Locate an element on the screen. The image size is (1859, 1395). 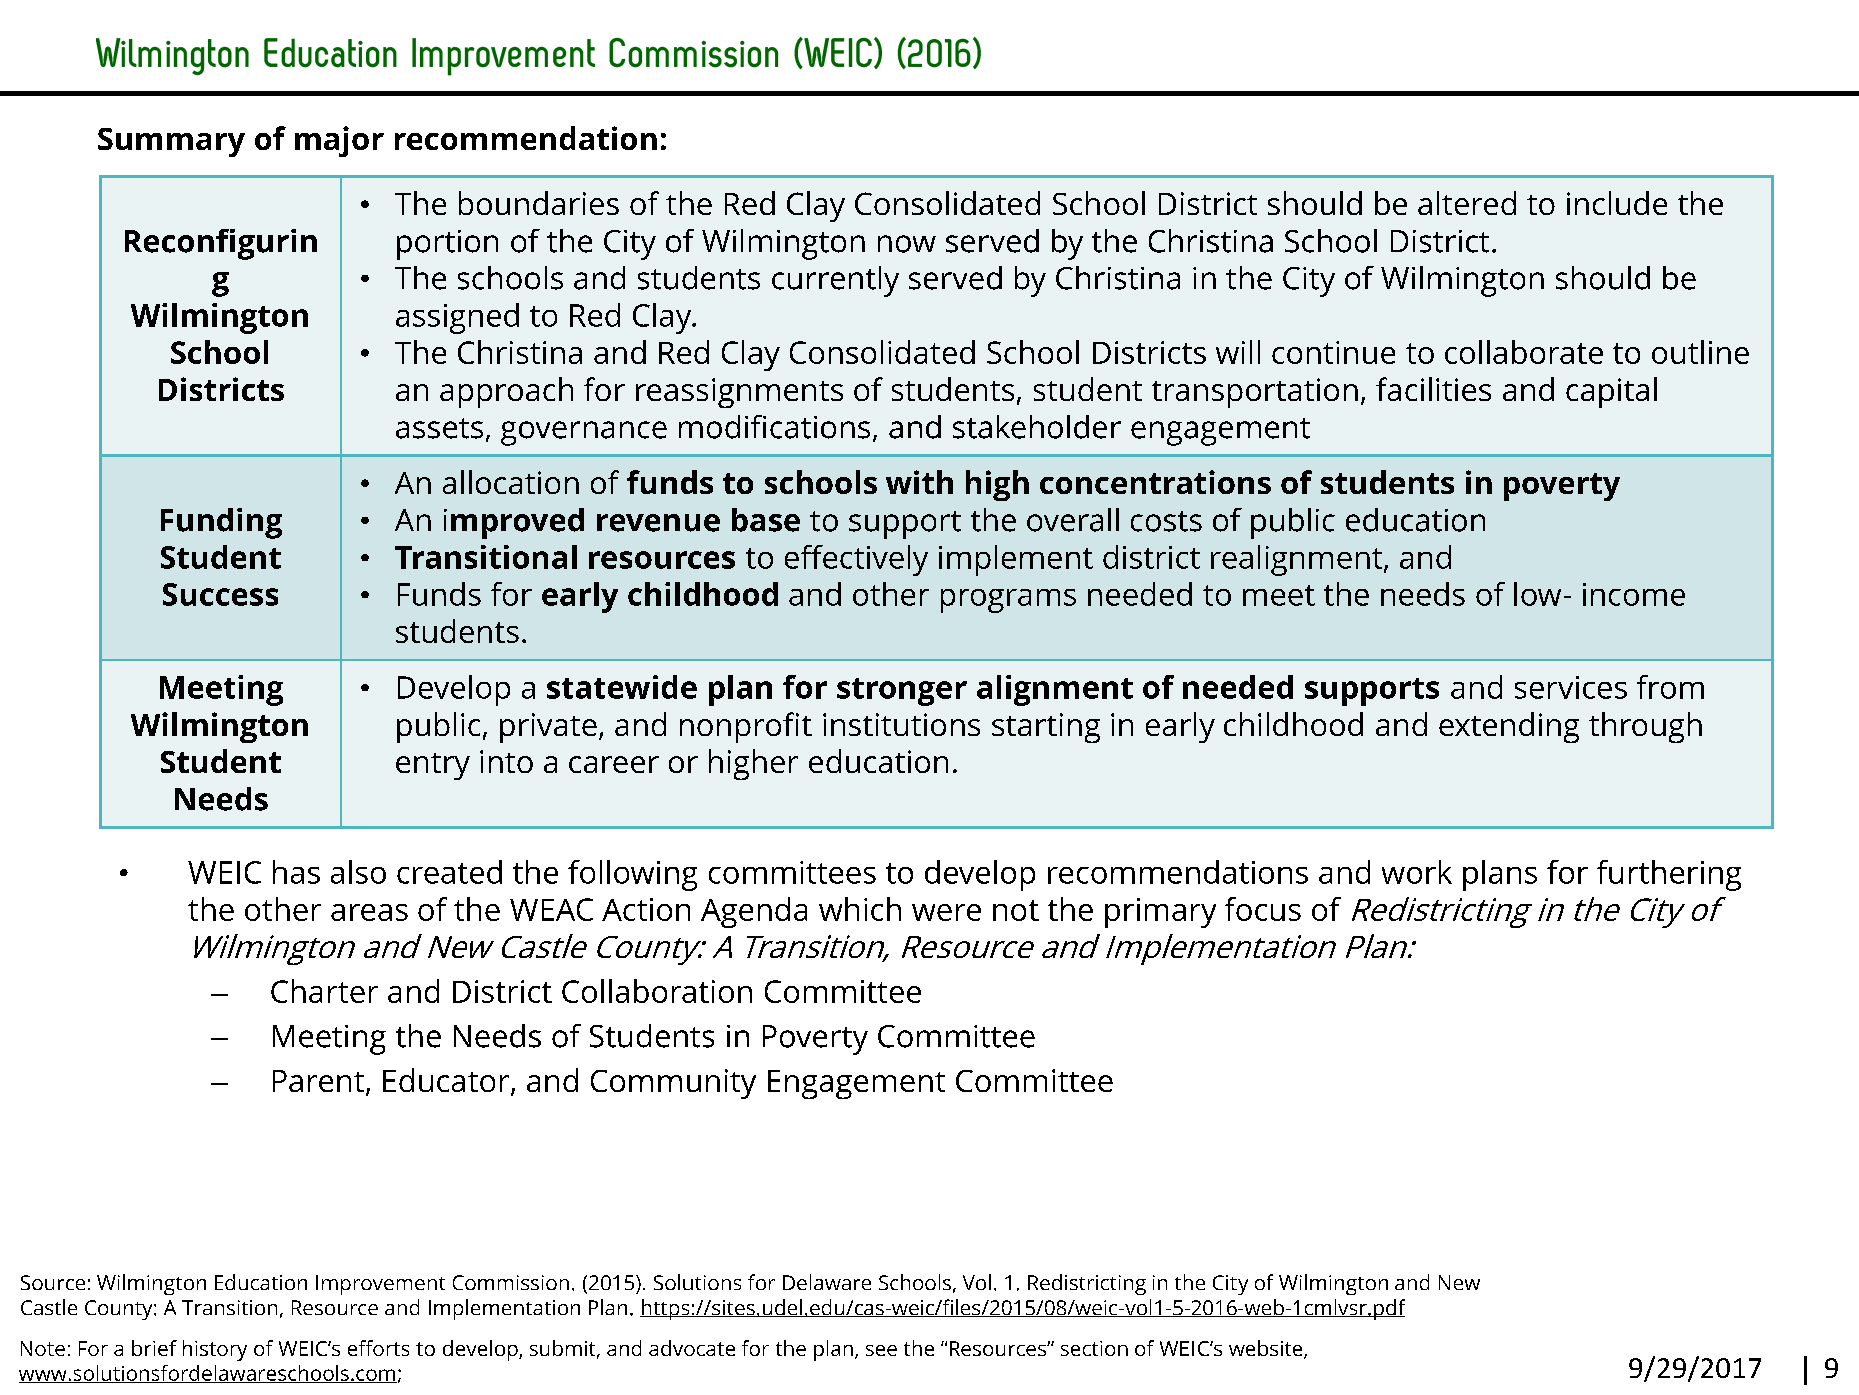
altered is located at coordinates (1467, 203).
